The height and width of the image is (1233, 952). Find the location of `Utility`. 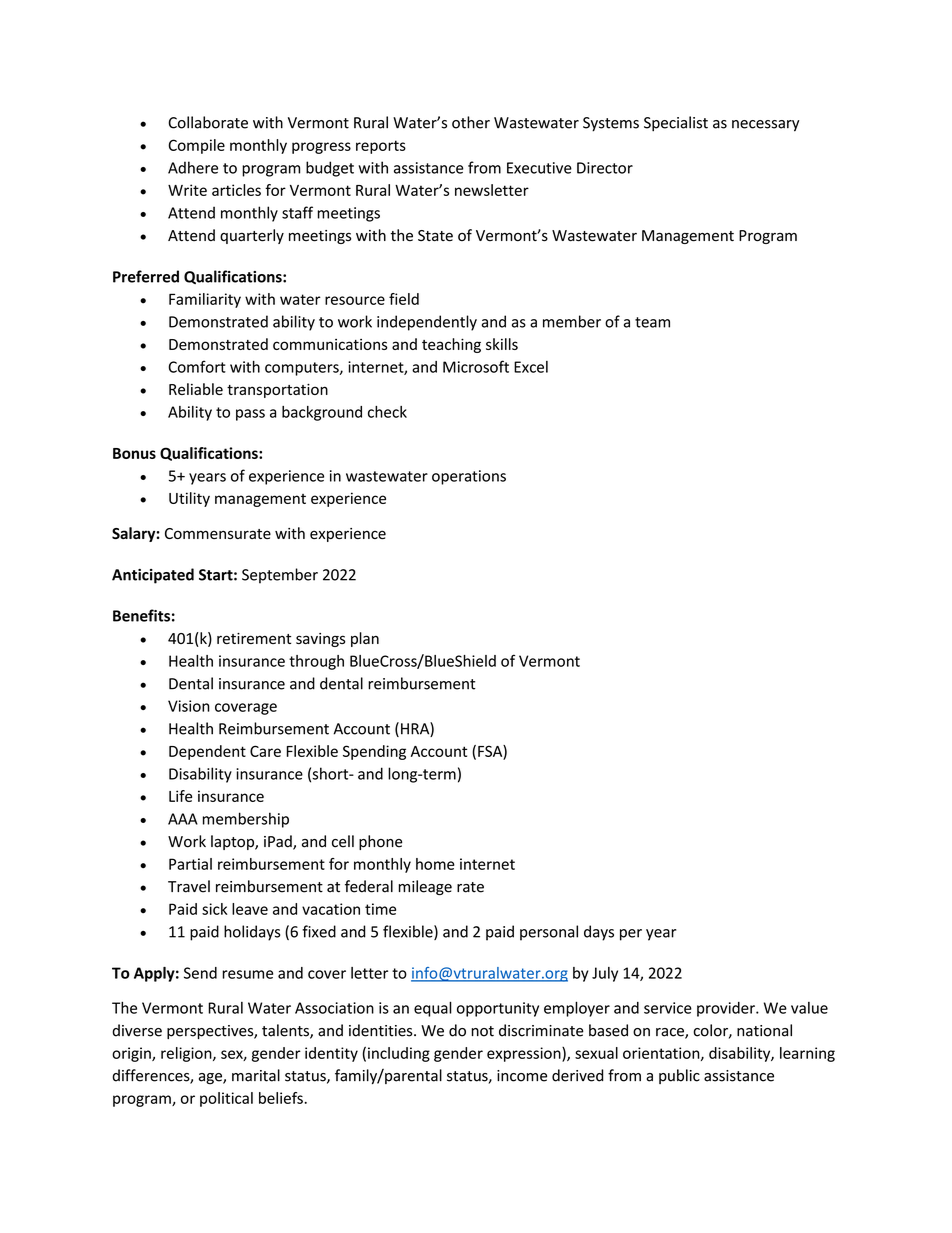

Utility is located at coordinates (189, 499).
